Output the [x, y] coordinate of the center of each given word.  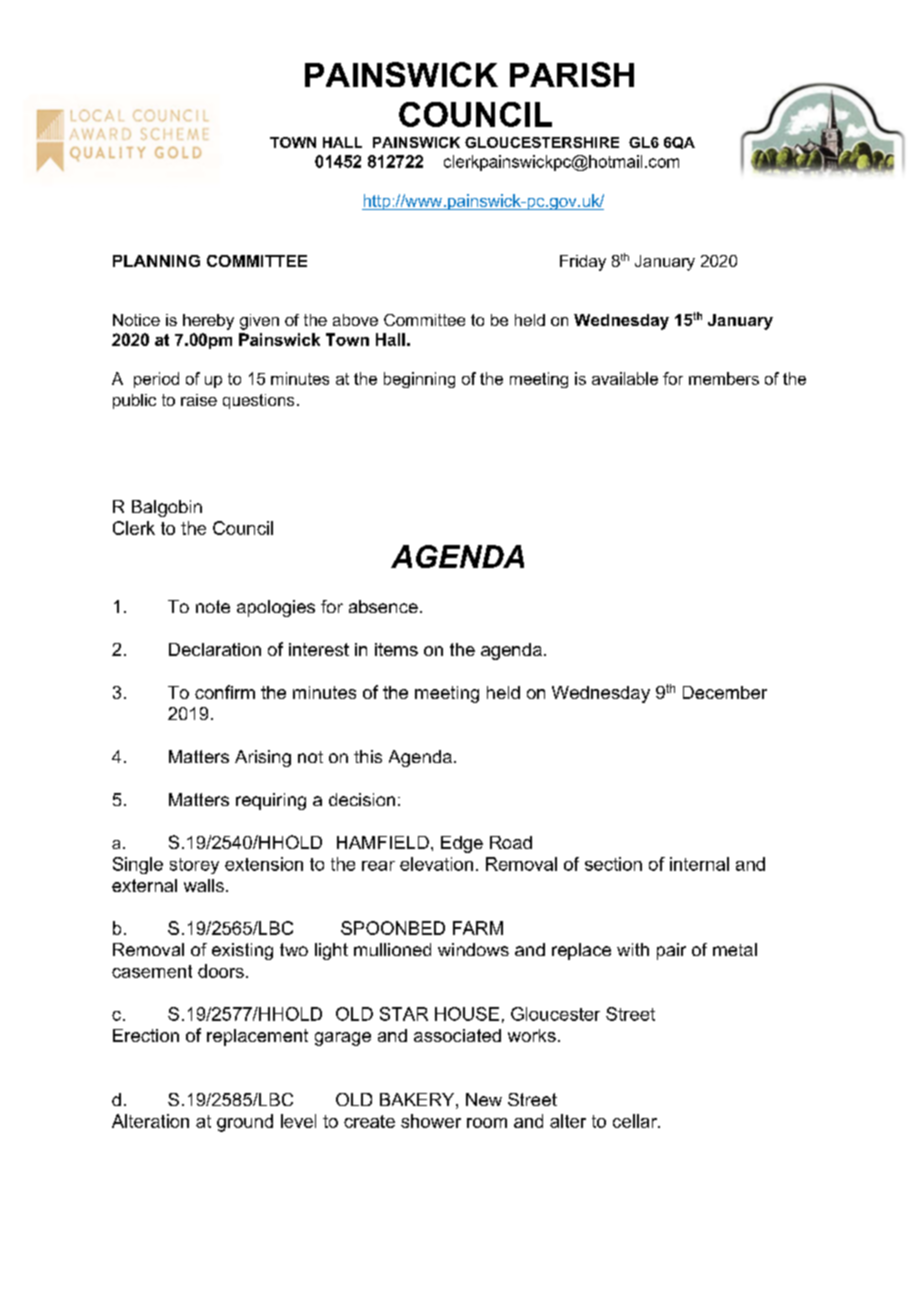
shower [431, 1121]
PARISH [572, 74]
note [213, 606]
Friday [583, 263]
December [725, 692]
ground [245, 1123]
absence [383, 606]
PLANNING [156, 261]
